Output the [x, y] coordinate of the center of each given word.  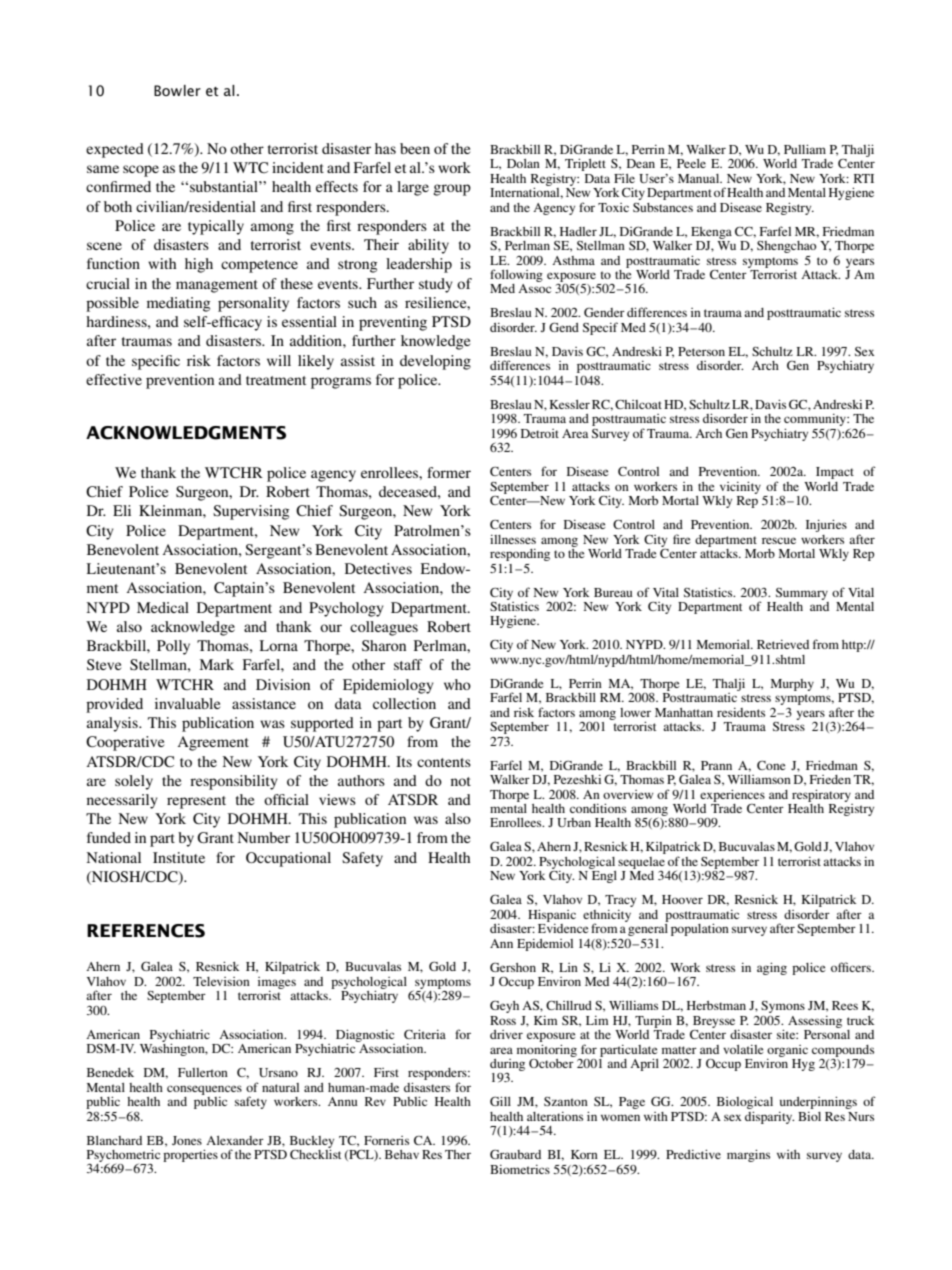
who [457, 684]
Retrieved [783, 644]
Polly [173, 647]
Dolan [523, 163]
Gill [500, 1101]
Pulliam [805, 149]
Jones [187, 1140]
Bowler [177, 90]
